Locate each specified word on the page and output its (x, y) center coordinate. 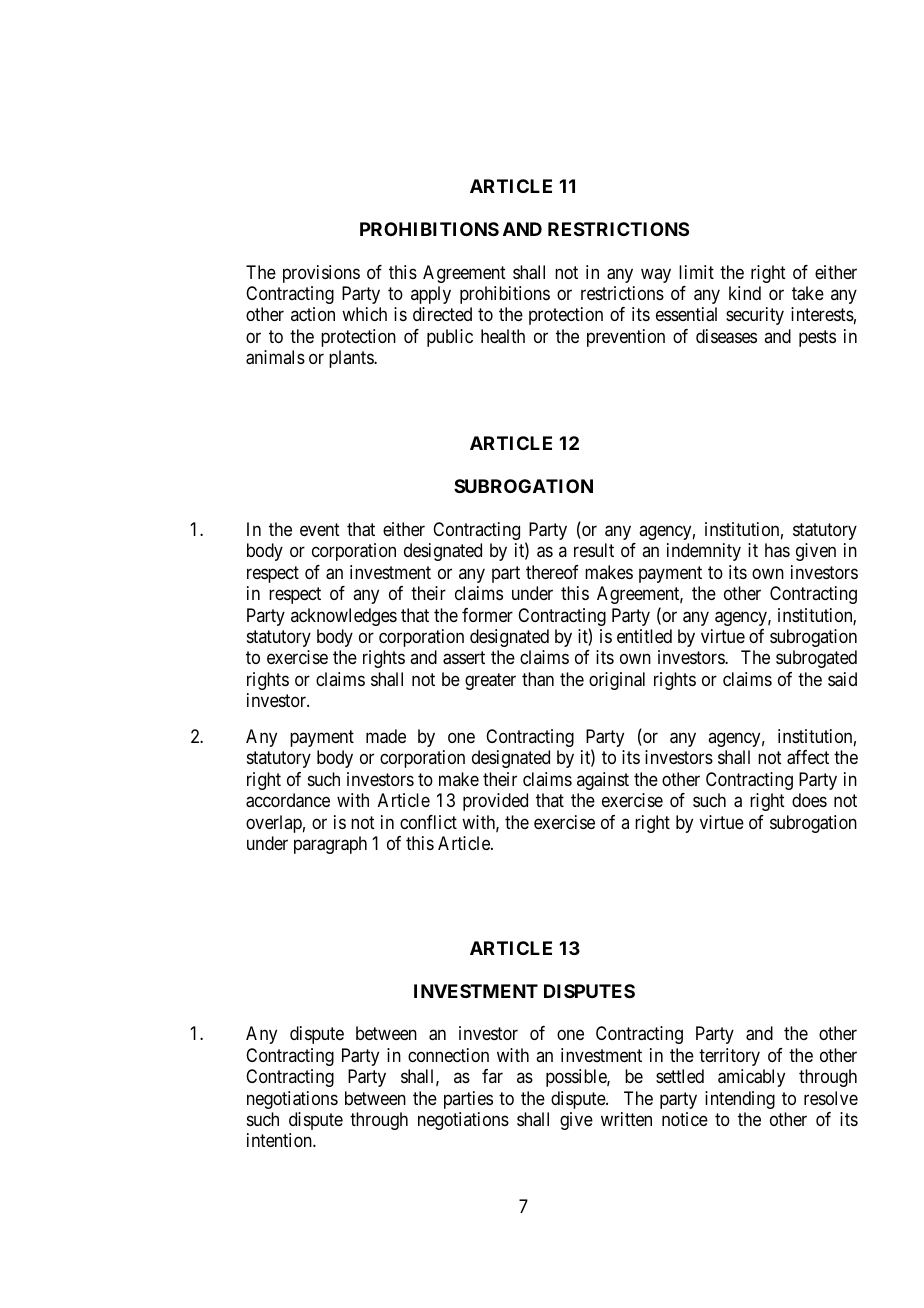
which (364, 314)
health (503, 336)
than (538, 679)
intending (740, 1100)
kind (745, 293)
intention (280, 1140)
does (809, 800)
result (594, 550)
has (777, 550)
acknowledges (344, 617)
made (386, 736)
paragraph (330, 845)
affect (808, 757)
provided (495, 802)
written (626, 1119)
